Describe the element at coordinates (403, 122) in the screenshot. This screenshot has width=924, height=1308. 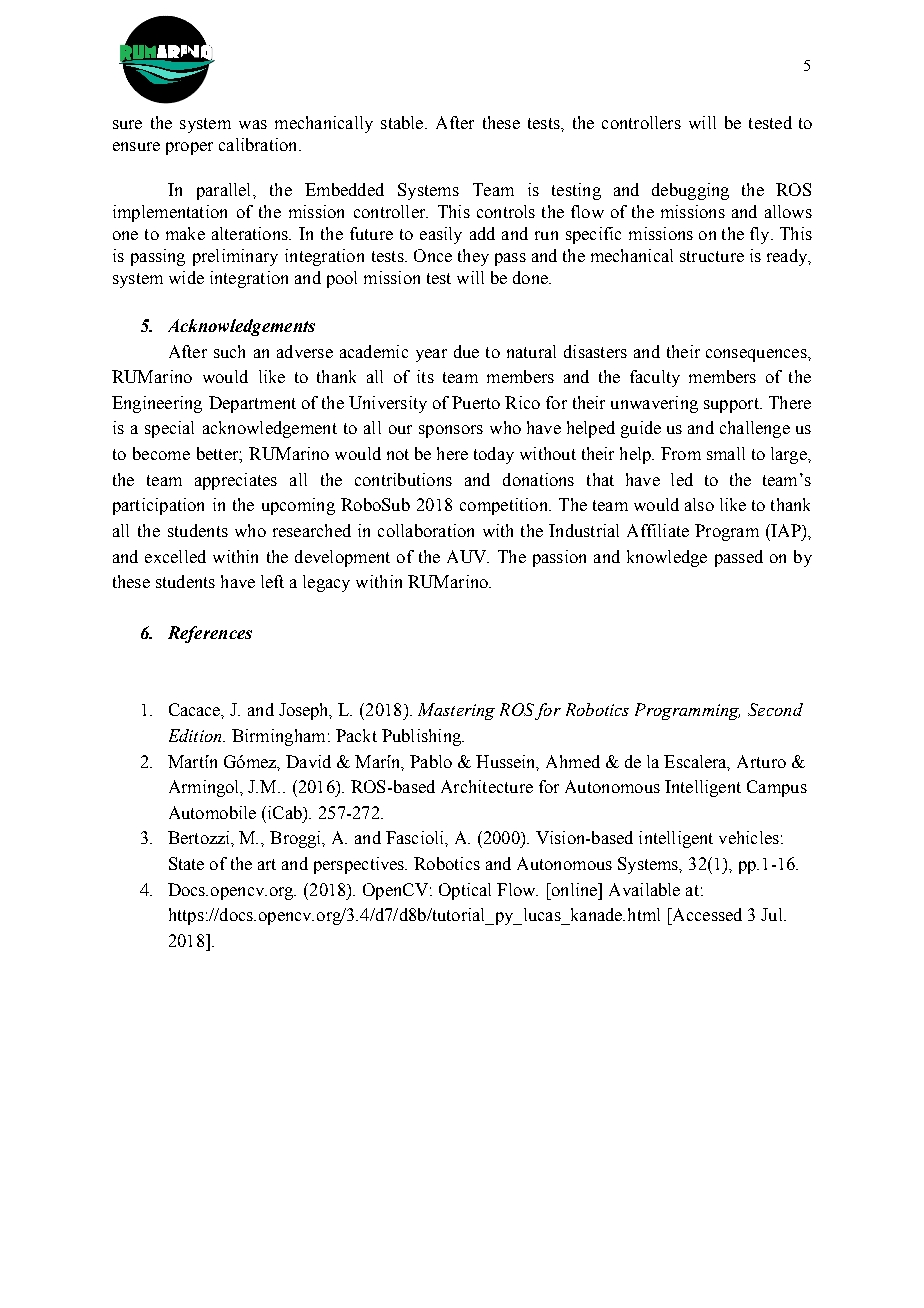
I see `stable` at that location.
